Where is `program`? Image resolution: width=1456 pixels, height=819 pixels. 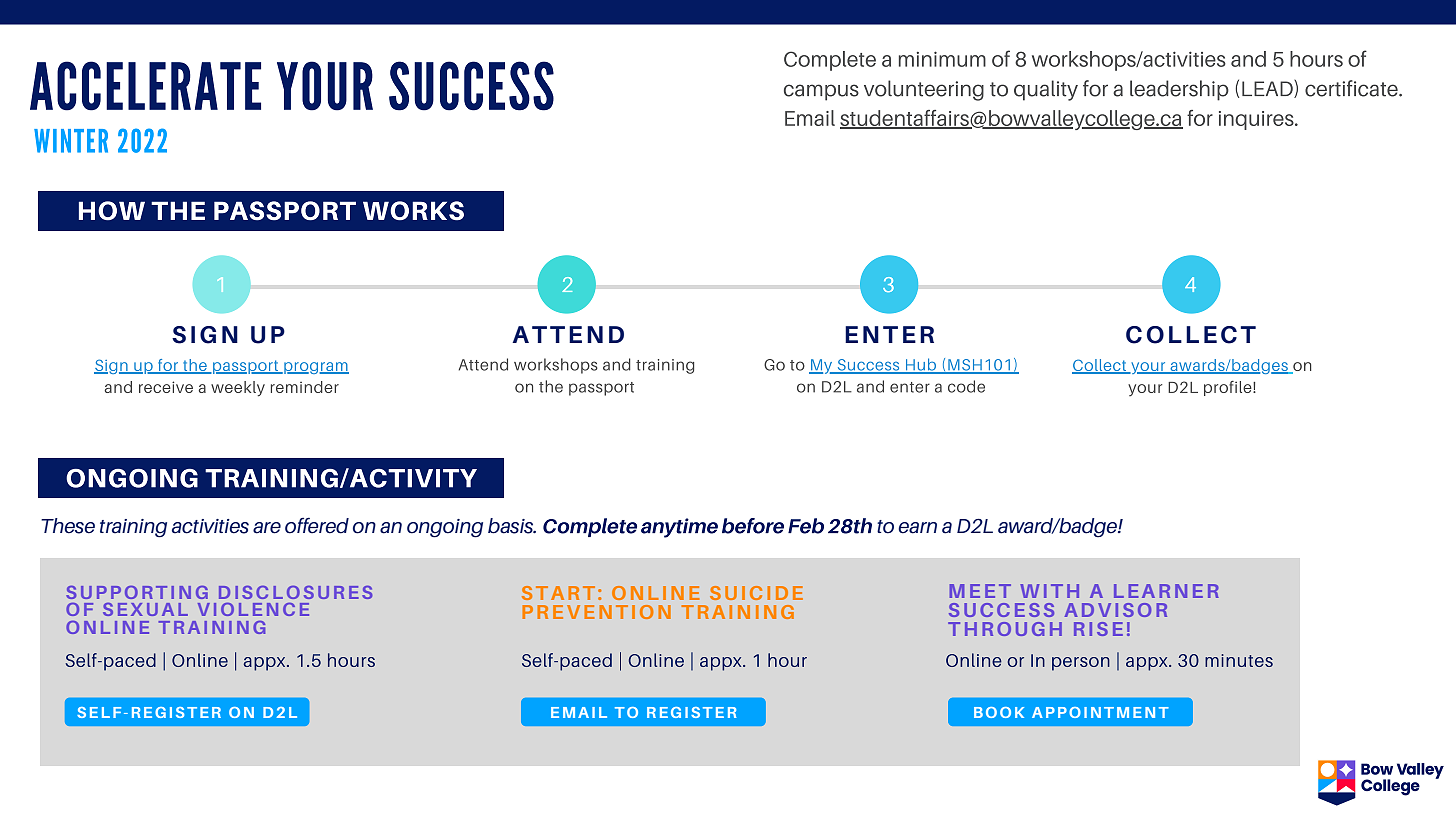 program is located at coordinates (315, 368).
